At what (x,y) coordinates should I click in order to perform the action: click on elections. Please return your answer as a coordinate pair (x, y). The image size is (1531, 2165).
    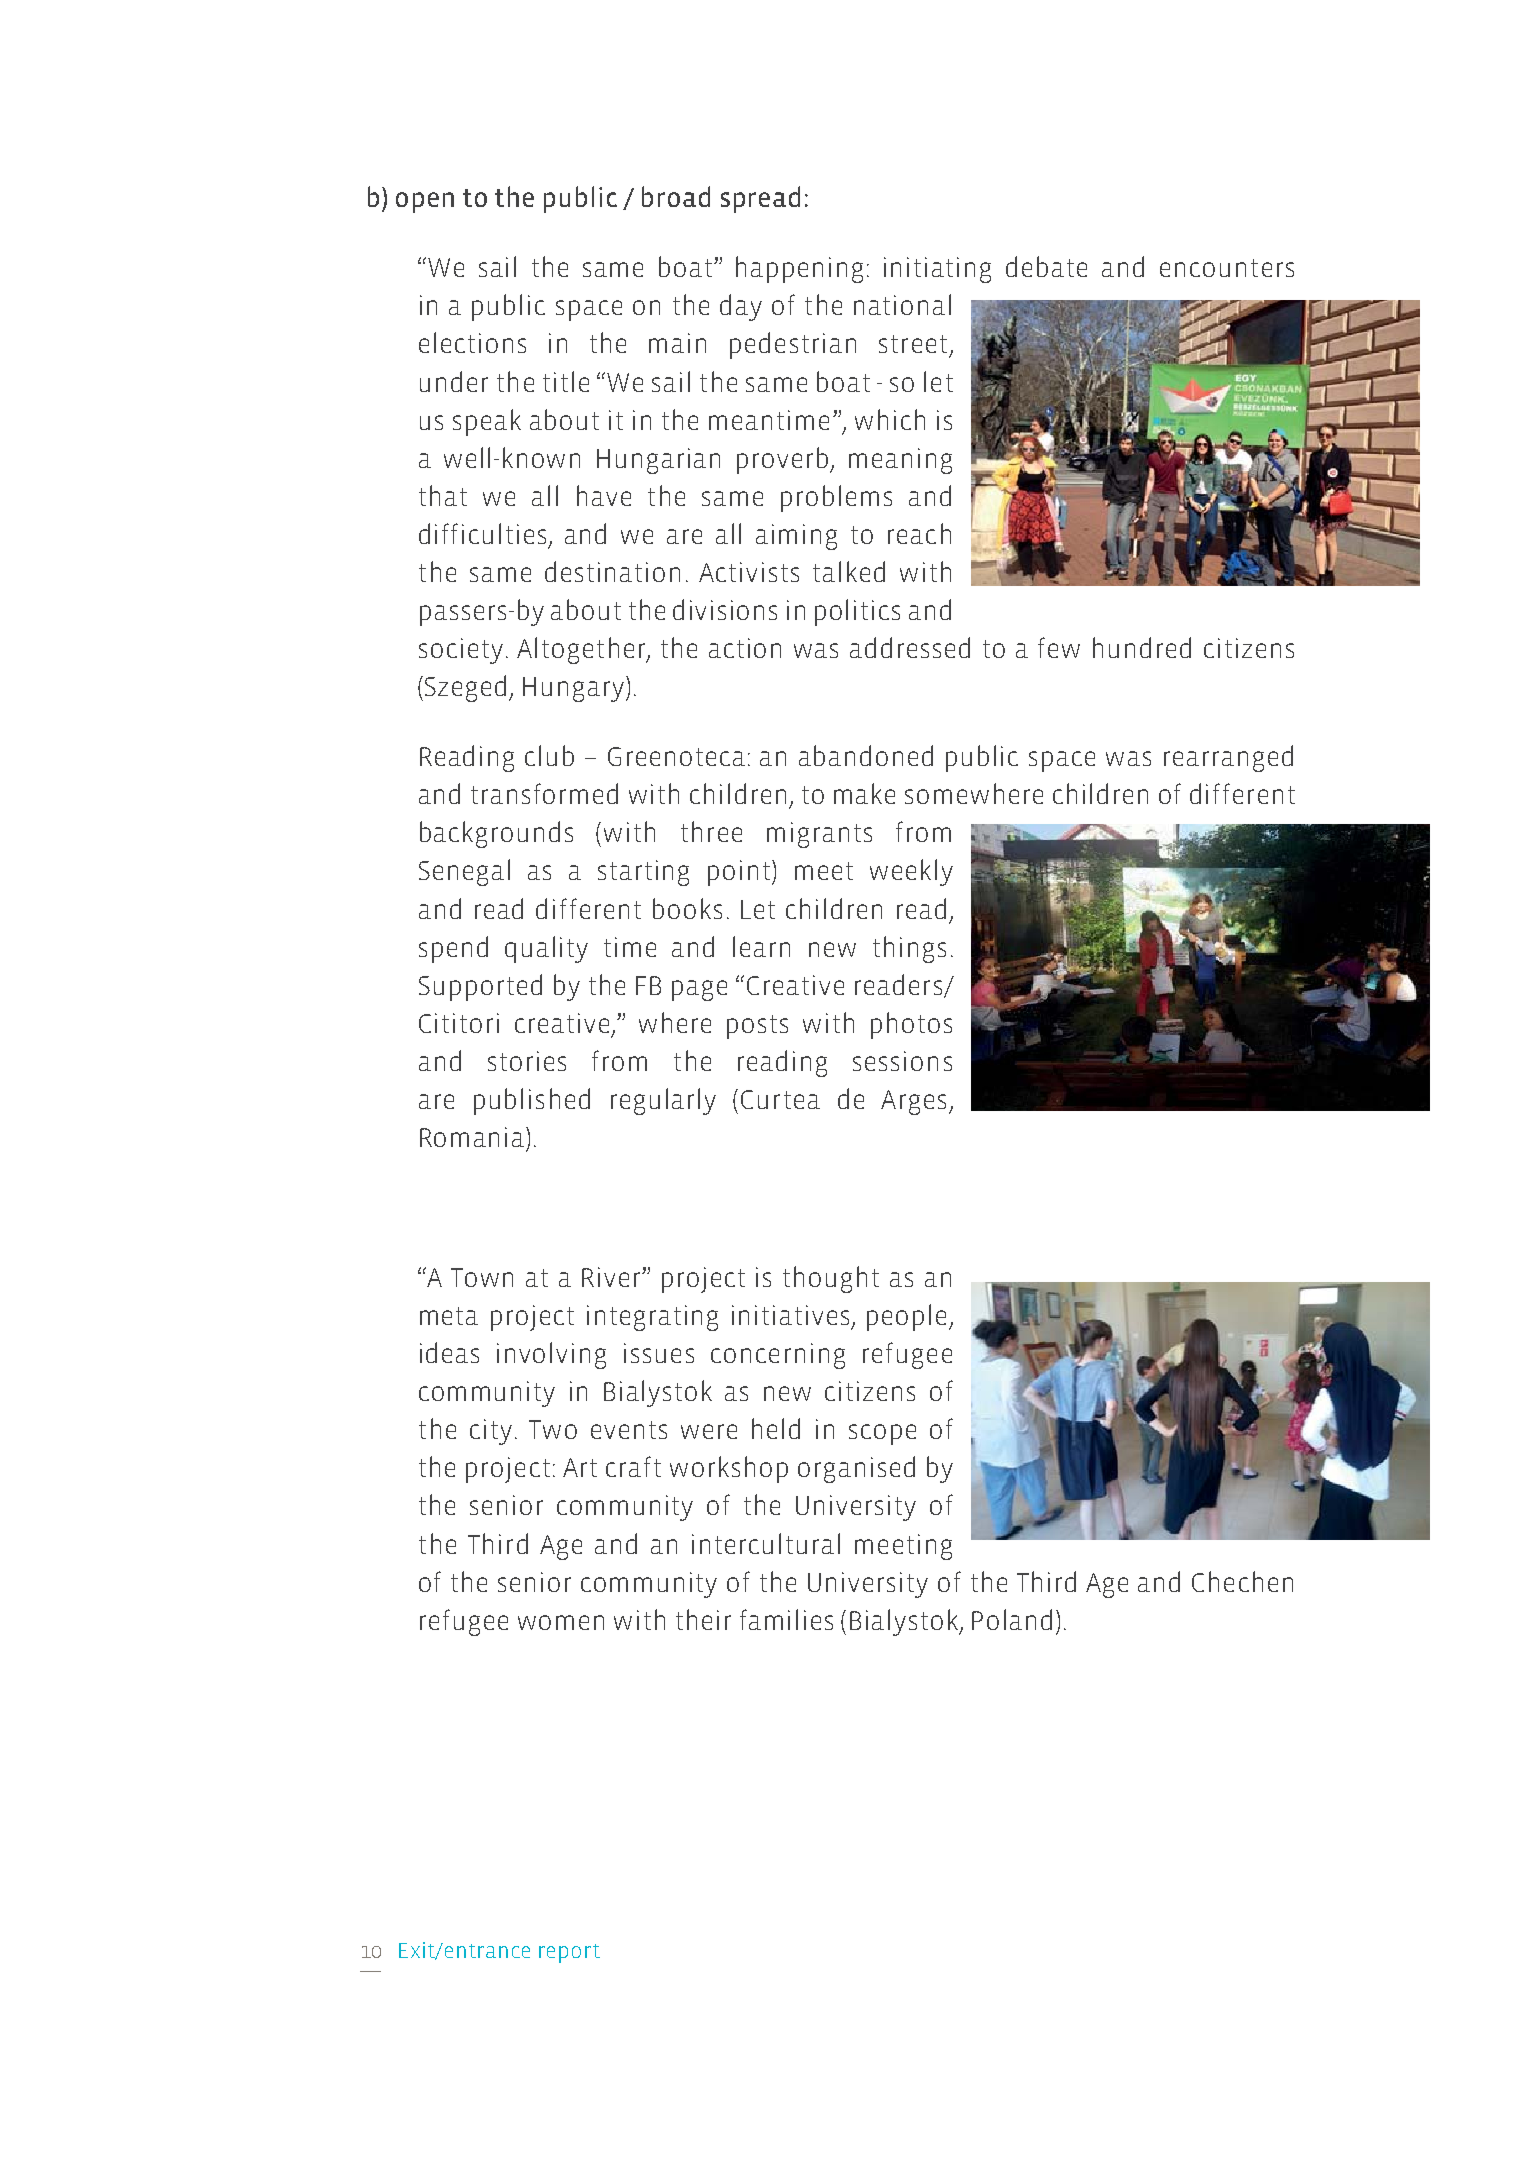
    Looking at the image, I should click on (472, 342).
